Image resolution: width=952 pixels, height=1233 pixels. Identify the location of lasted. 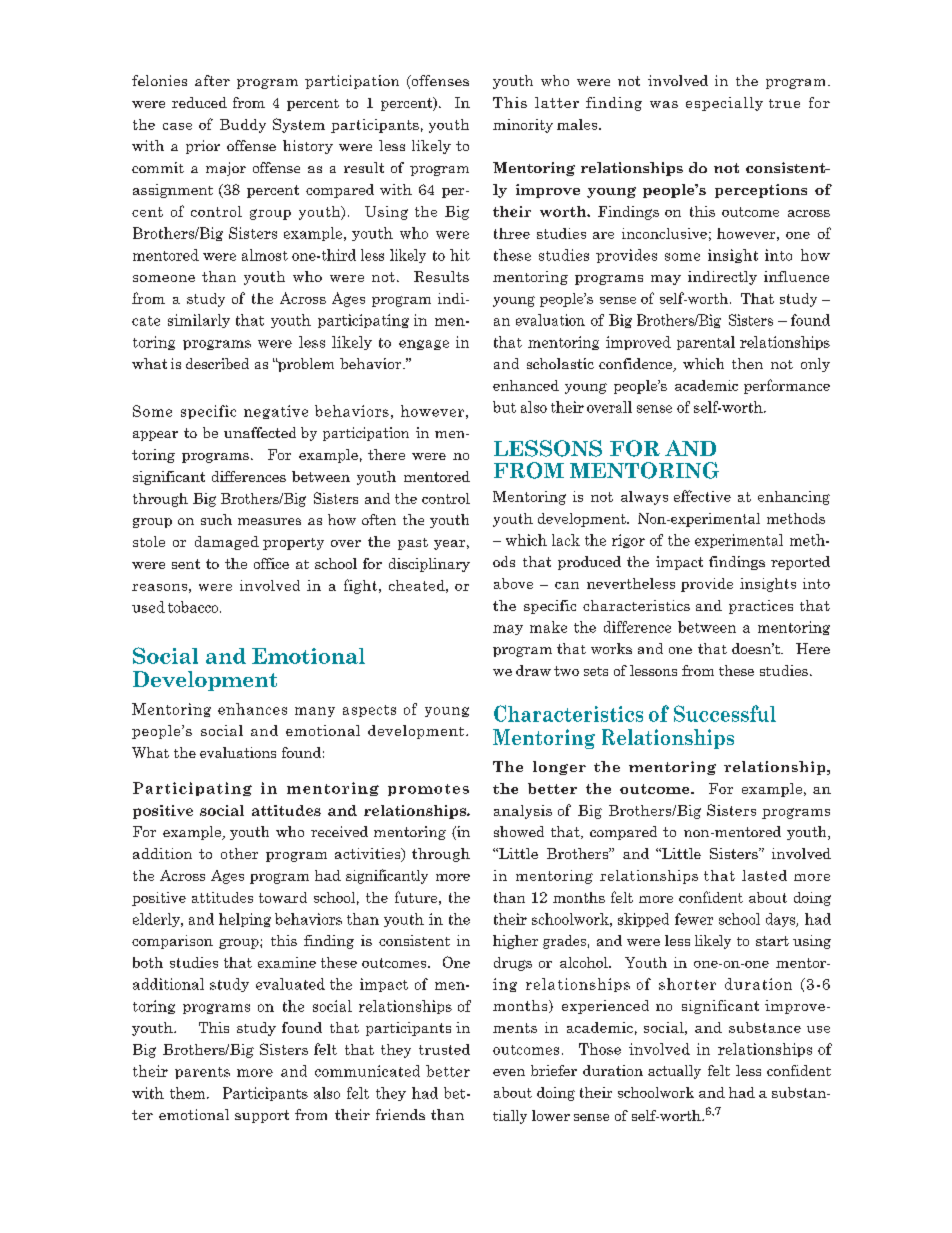
(764, 875).
